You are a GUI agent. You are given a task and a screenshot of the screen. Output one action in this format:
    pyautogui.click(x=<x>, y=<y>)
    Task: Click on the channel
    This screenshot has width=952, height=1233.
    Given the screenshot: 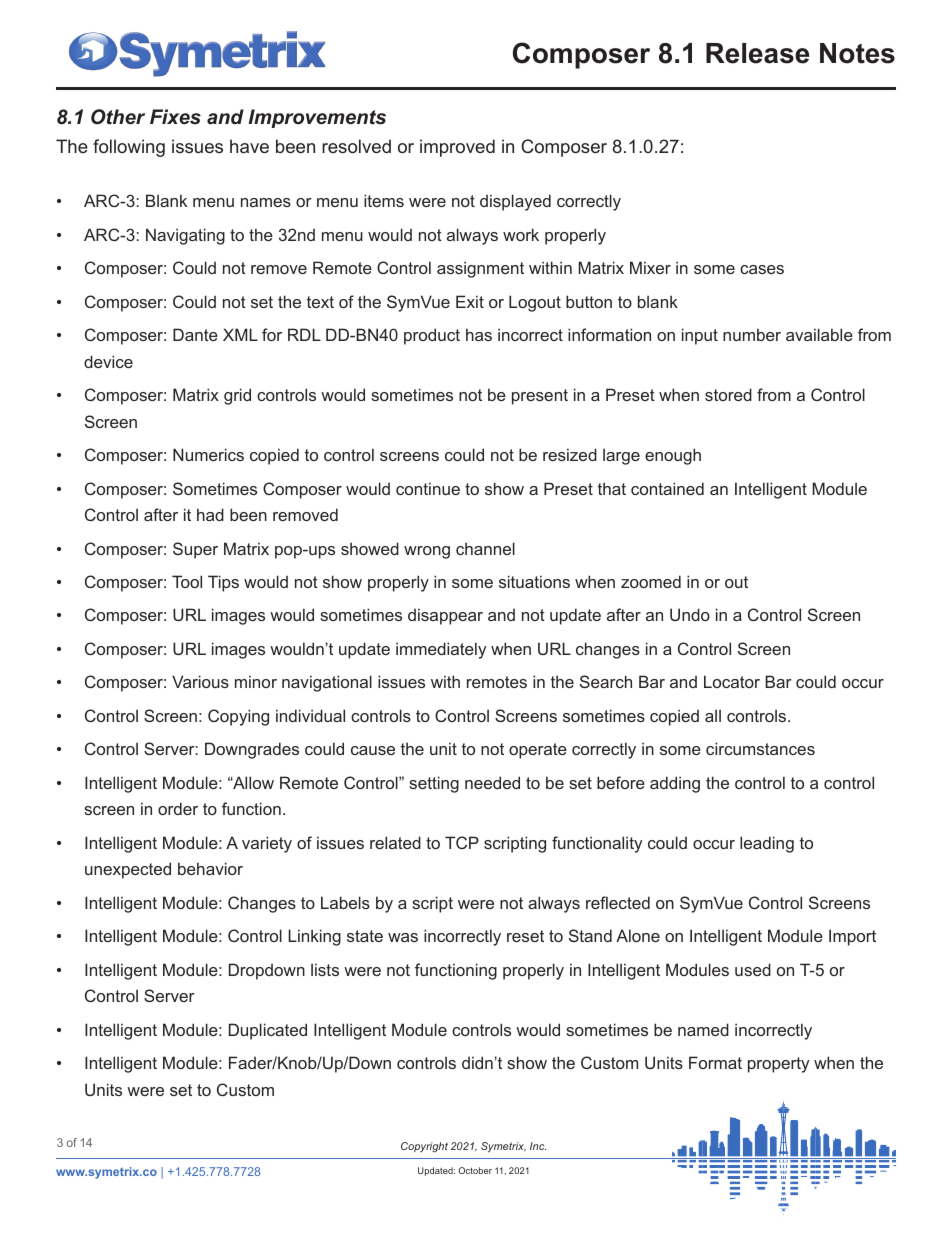 What is the action you would take?
    pyautogui.click(x=485, y=548)
